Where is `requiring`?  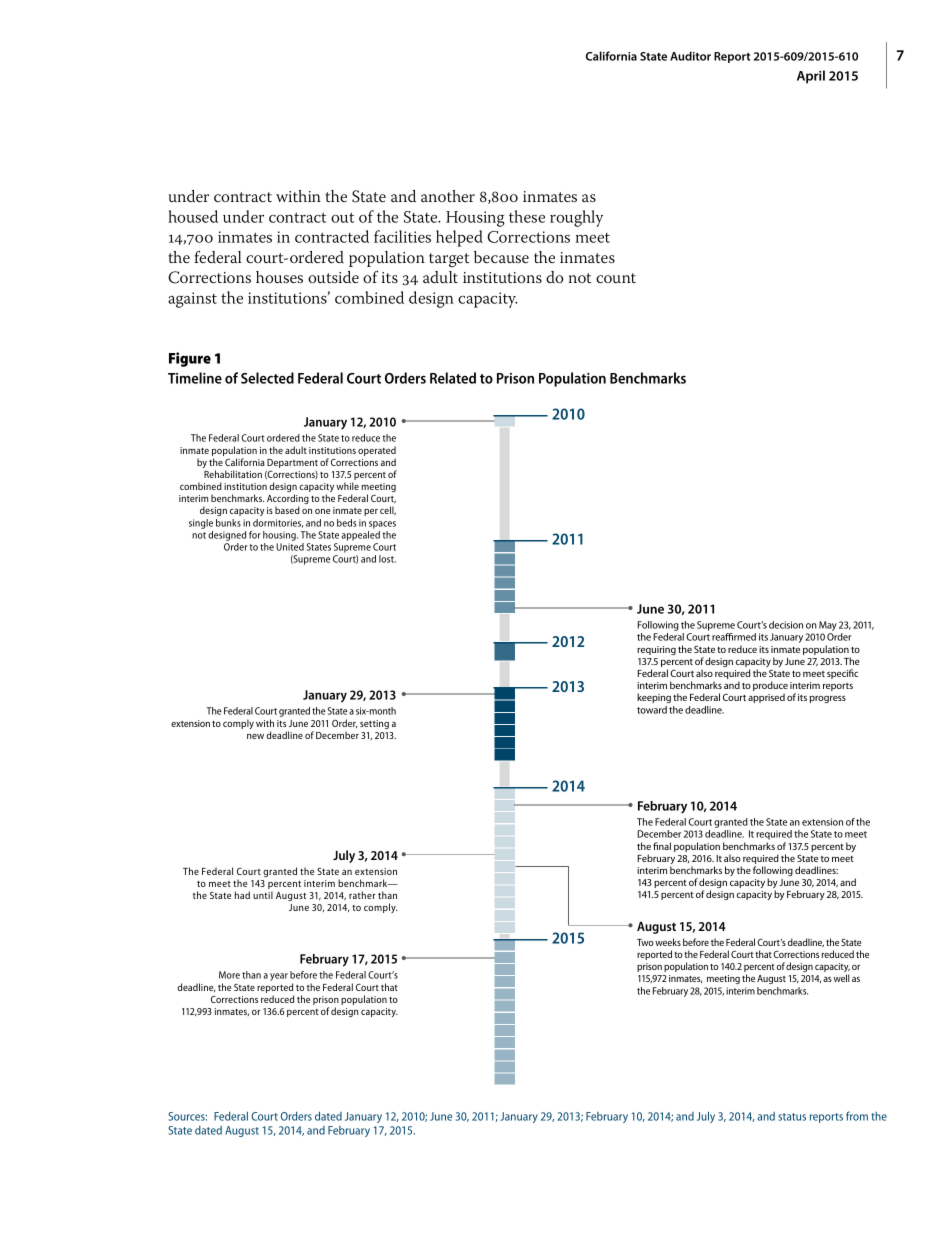
requiring is located at coordinates (656, 650).
